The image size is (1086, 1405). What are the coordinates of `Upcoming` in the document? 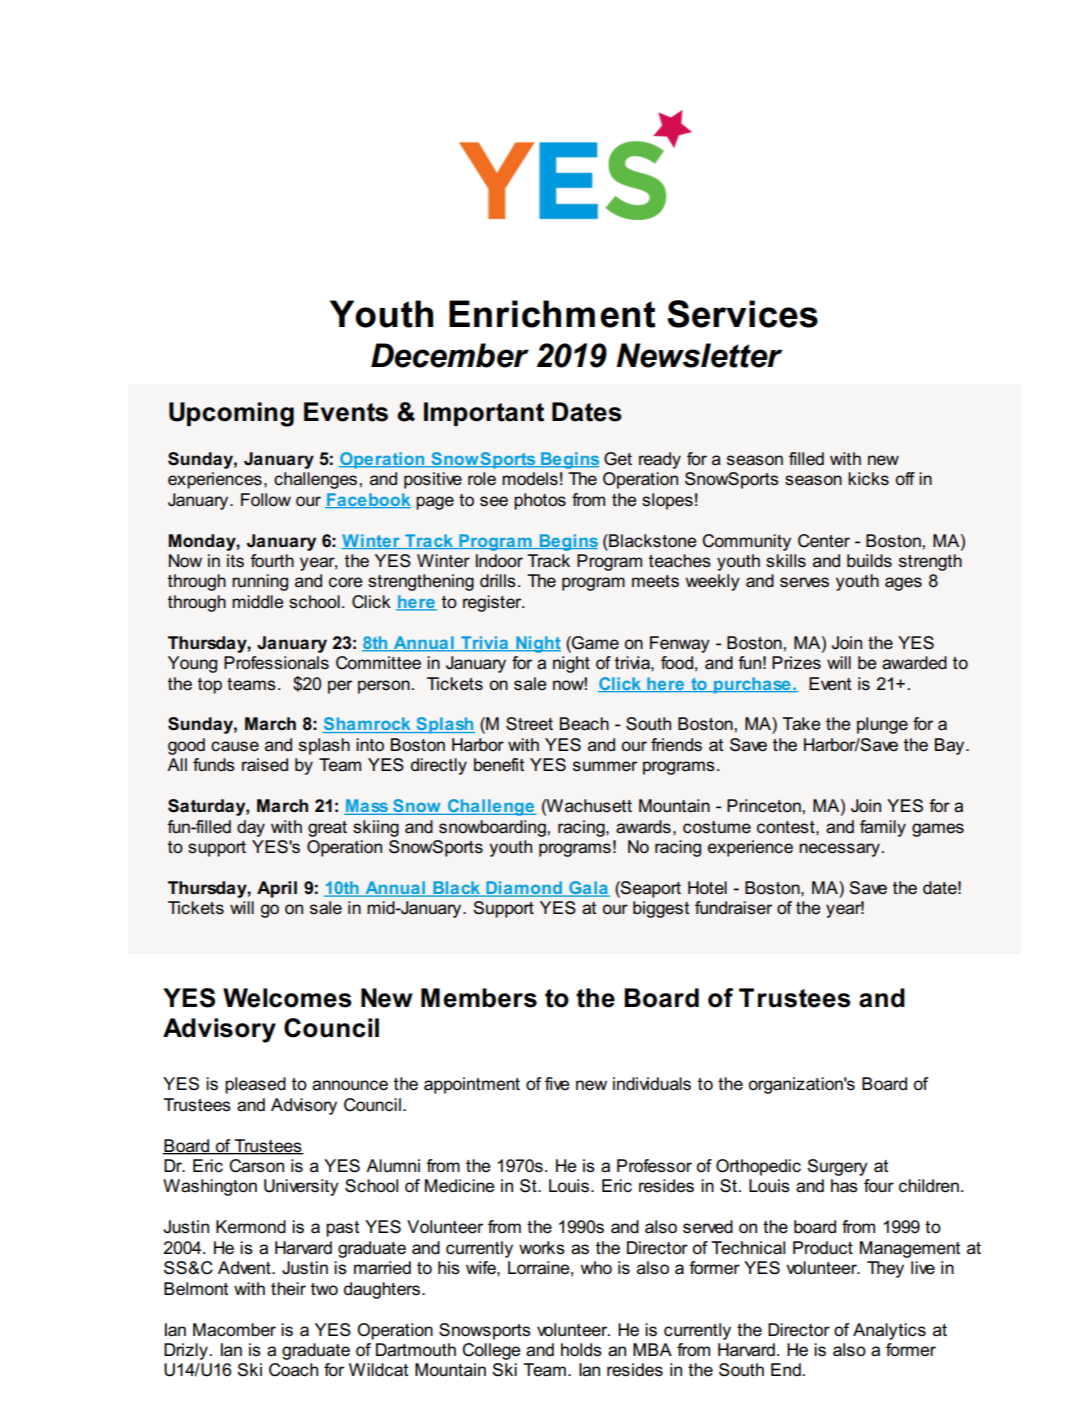 It's located at (231, 414).
